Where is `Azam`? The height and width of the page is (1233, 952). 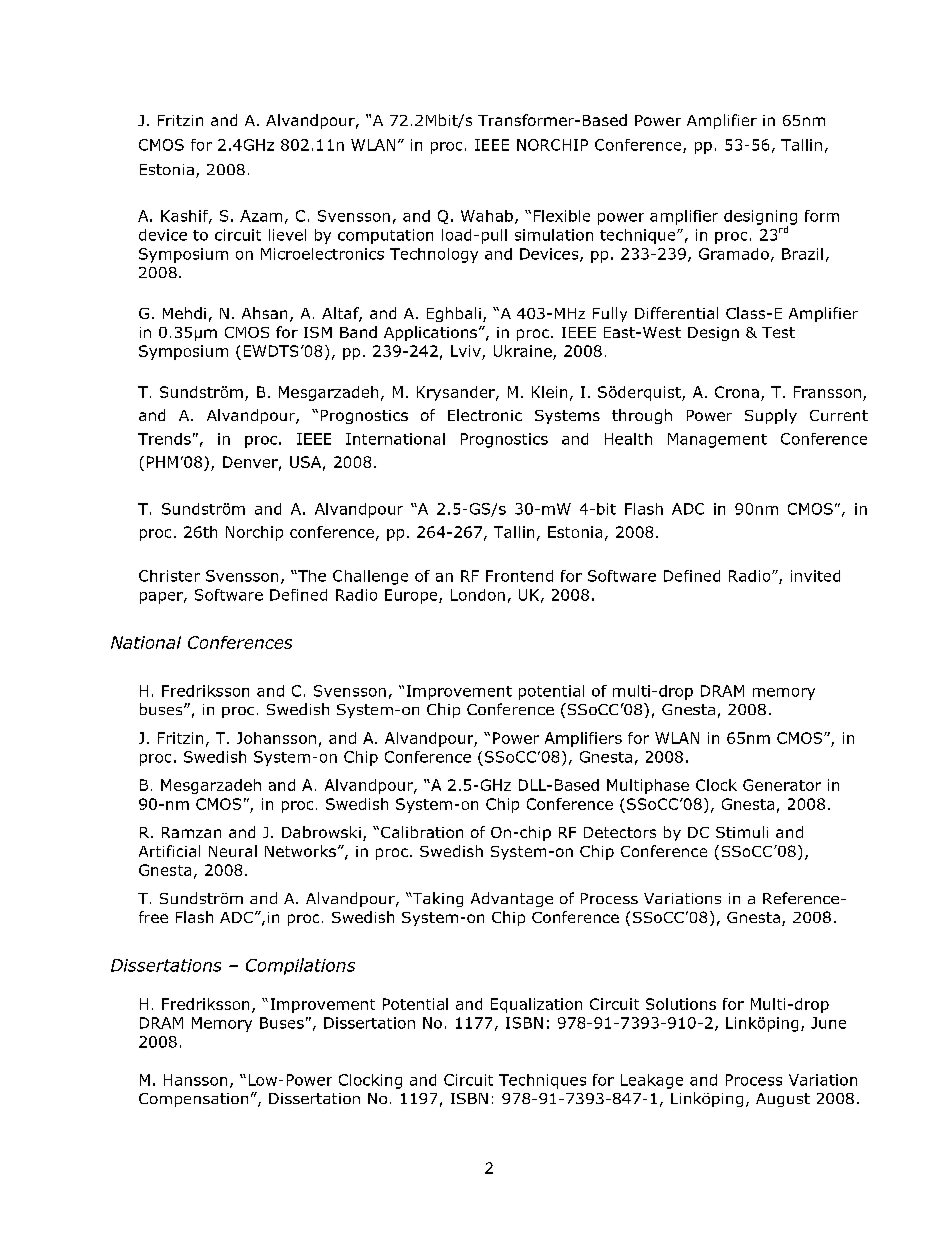
Azam is located at coordinates (261, 216).
